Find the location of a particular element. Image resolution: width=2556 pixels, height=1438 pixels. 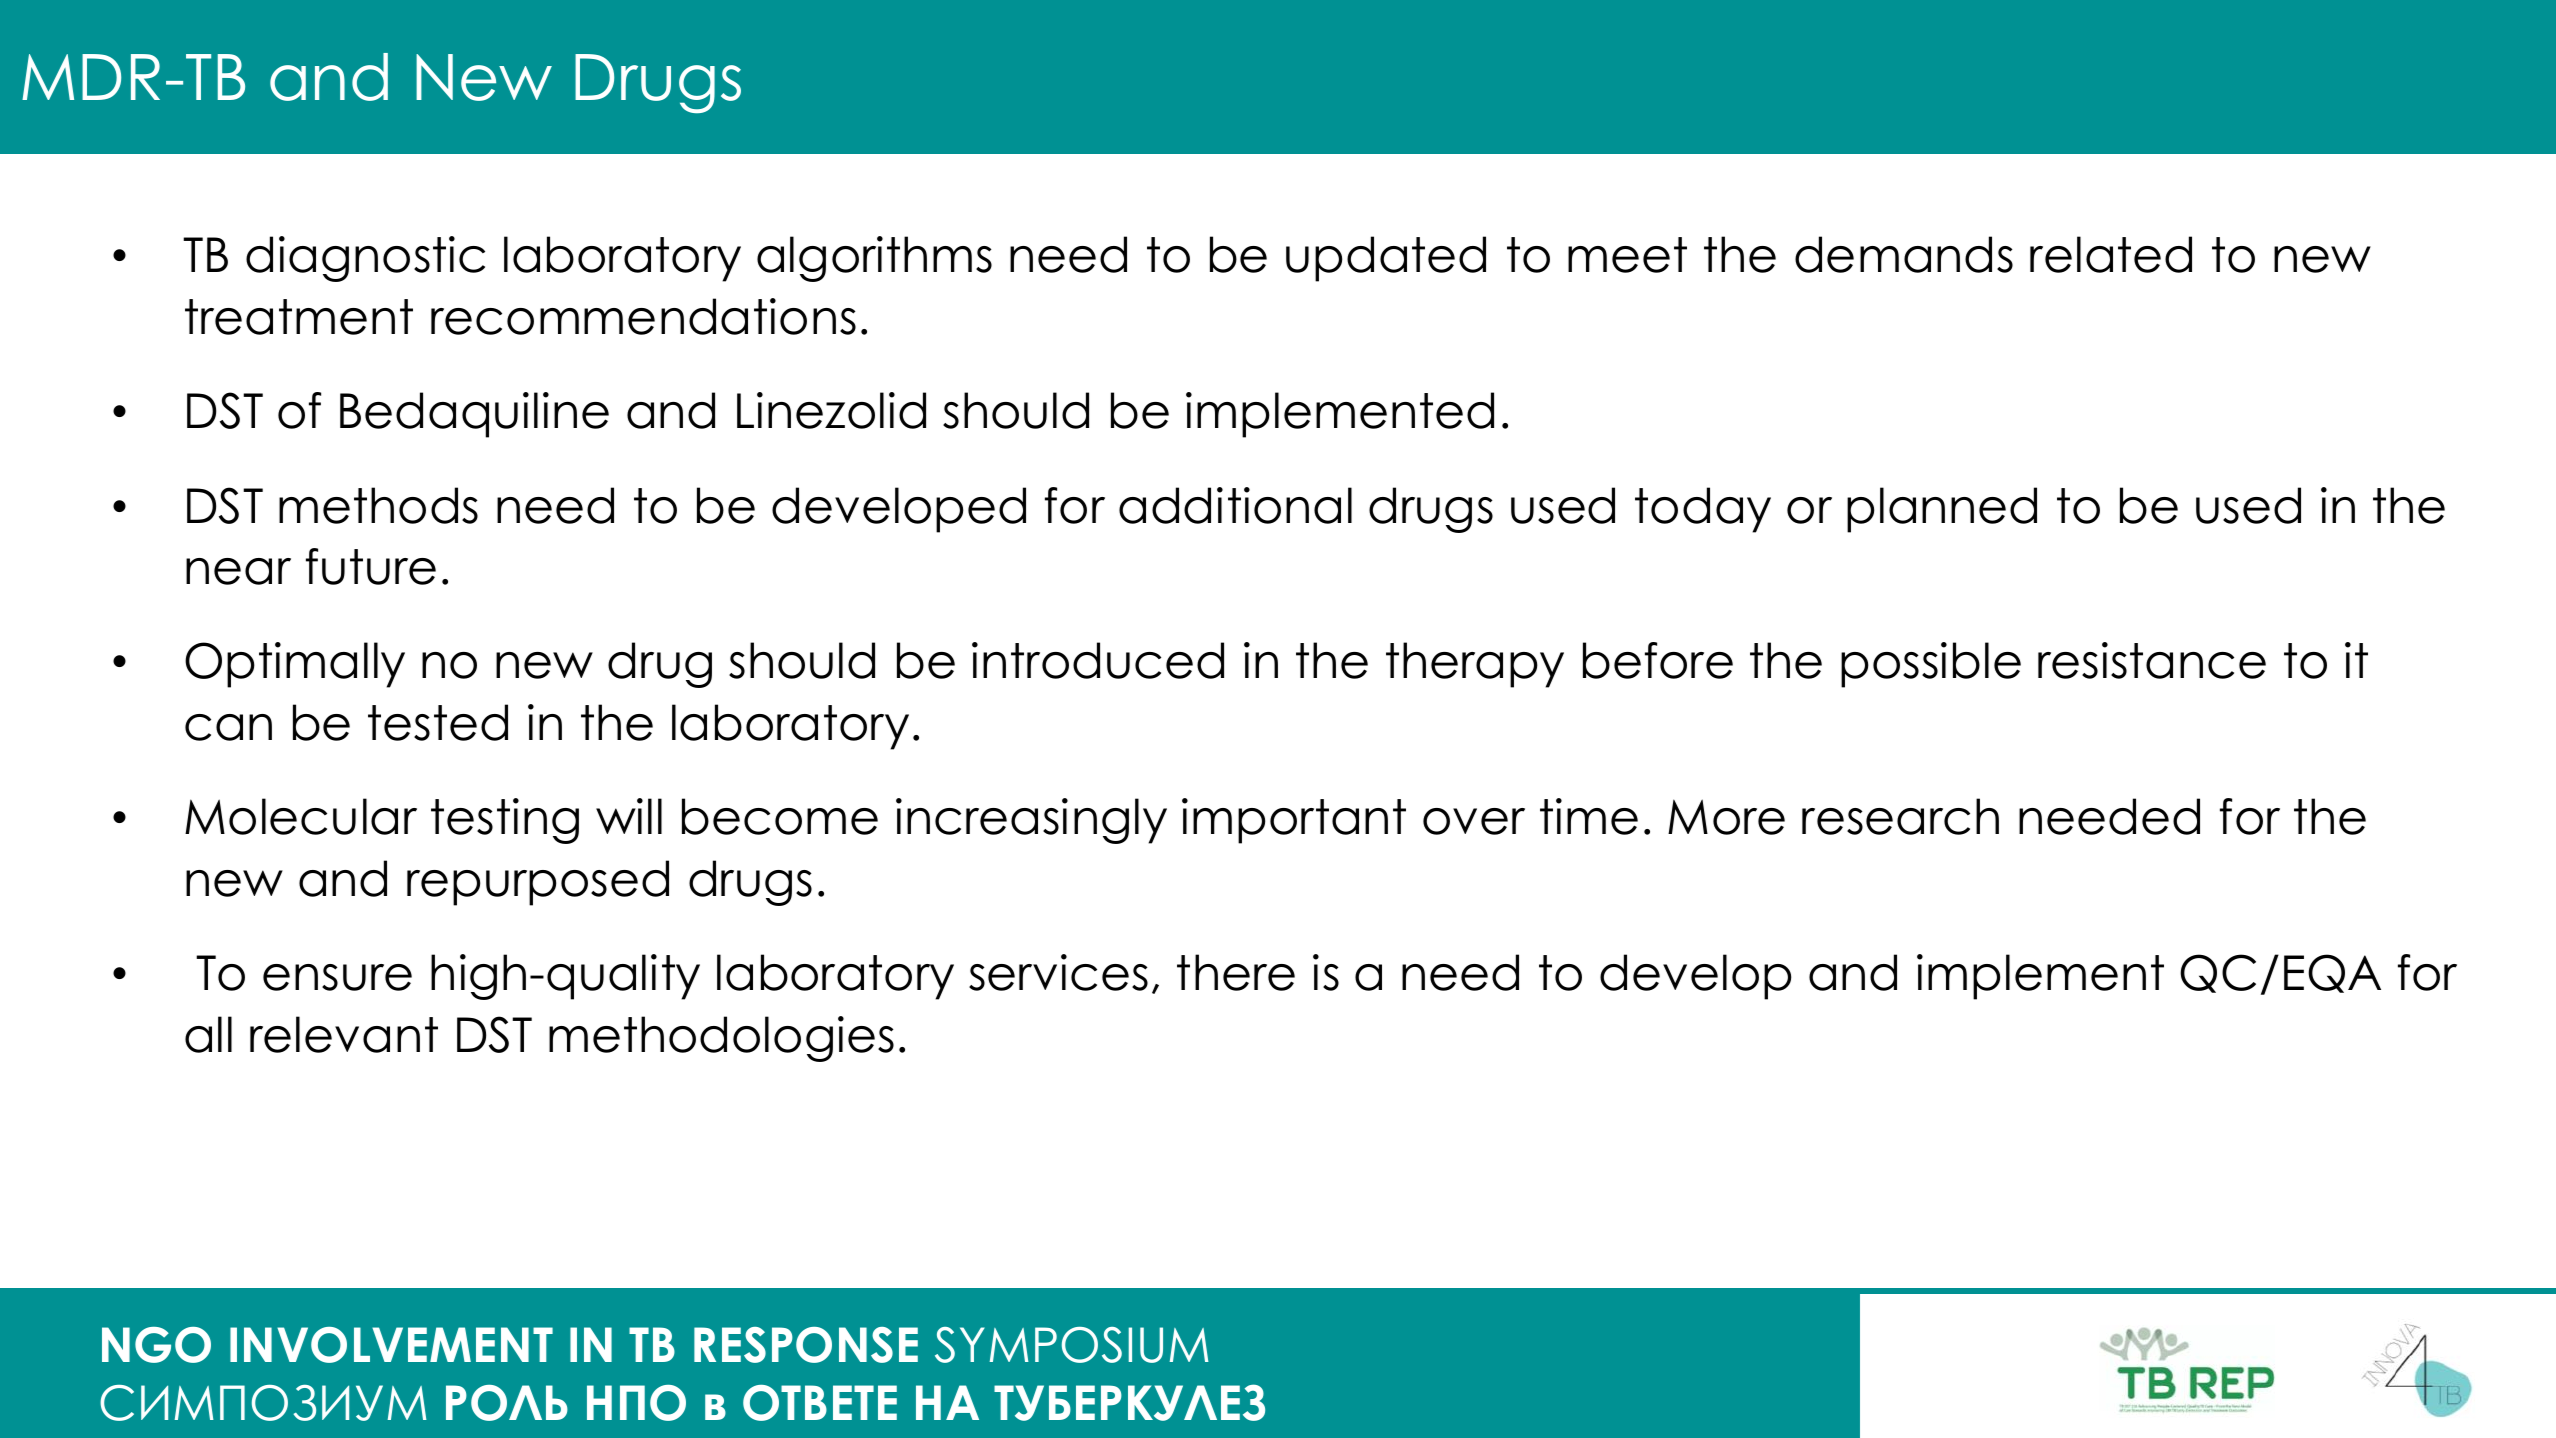

diagnostic is located at coordinates (365, 259).
